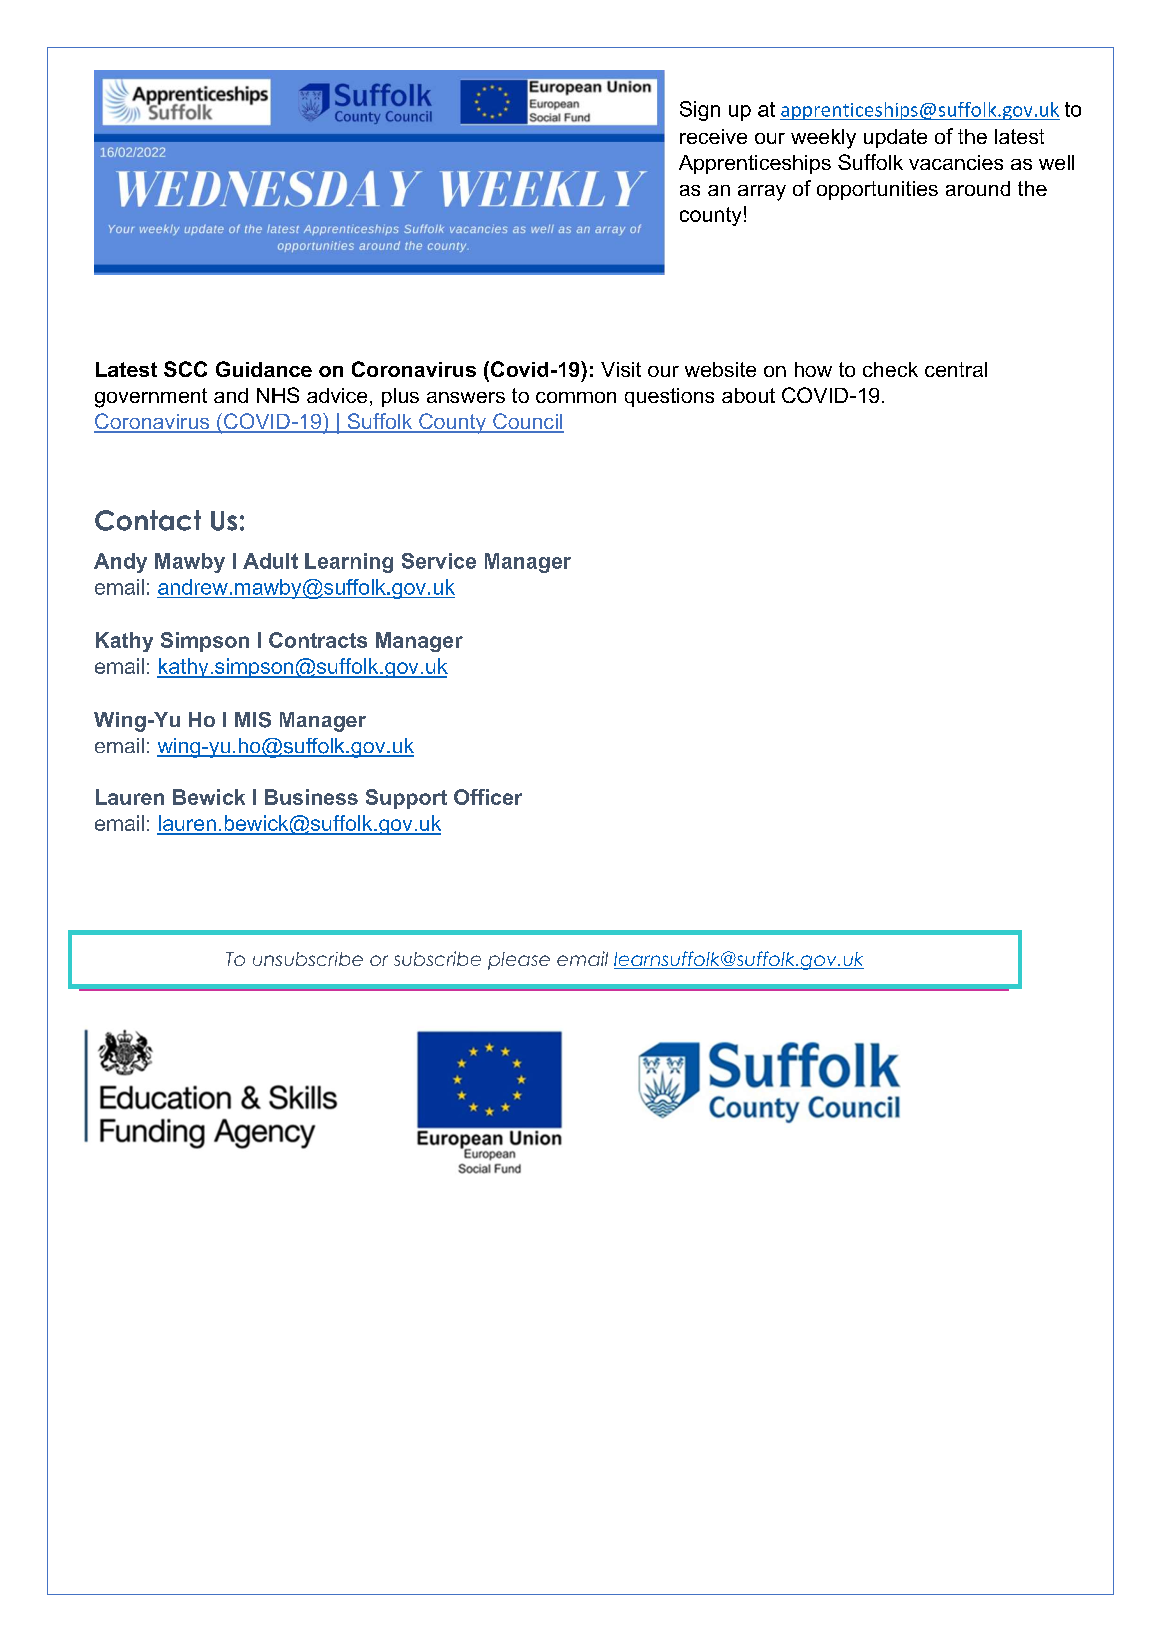  Describe the element at coordinates (748, 395) in the page. I see `about` at that location.
